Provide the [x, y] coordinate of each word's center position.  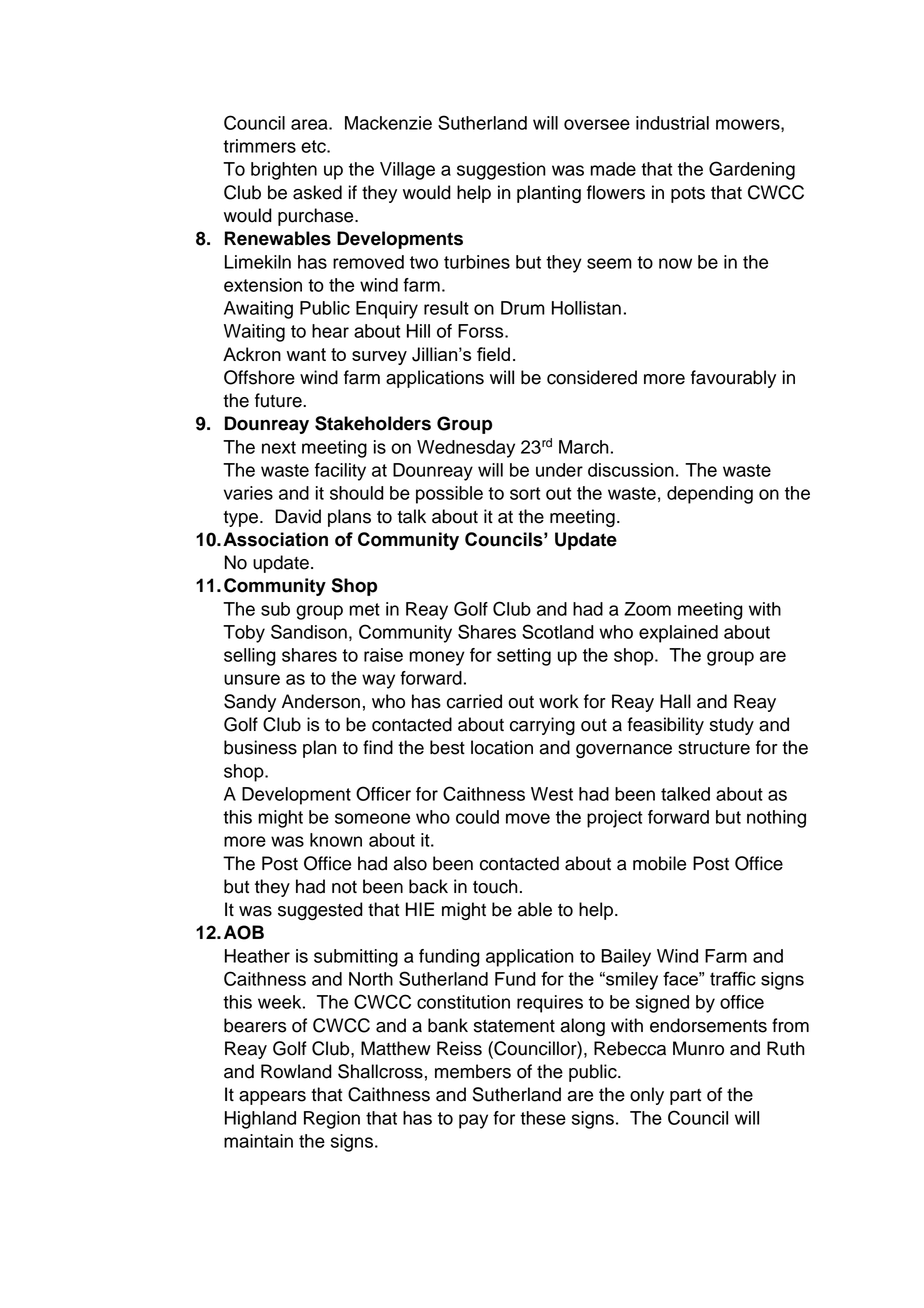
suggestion [501, 171]
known [336, 840]
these [543, 1118]
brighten [284, 171]
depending [710, 495]
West [552, 794]
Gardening [752, 170]
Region [332, 1120]
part [685, 1097]
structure [714, 748]
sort [525, 493]
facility [340, 472]
